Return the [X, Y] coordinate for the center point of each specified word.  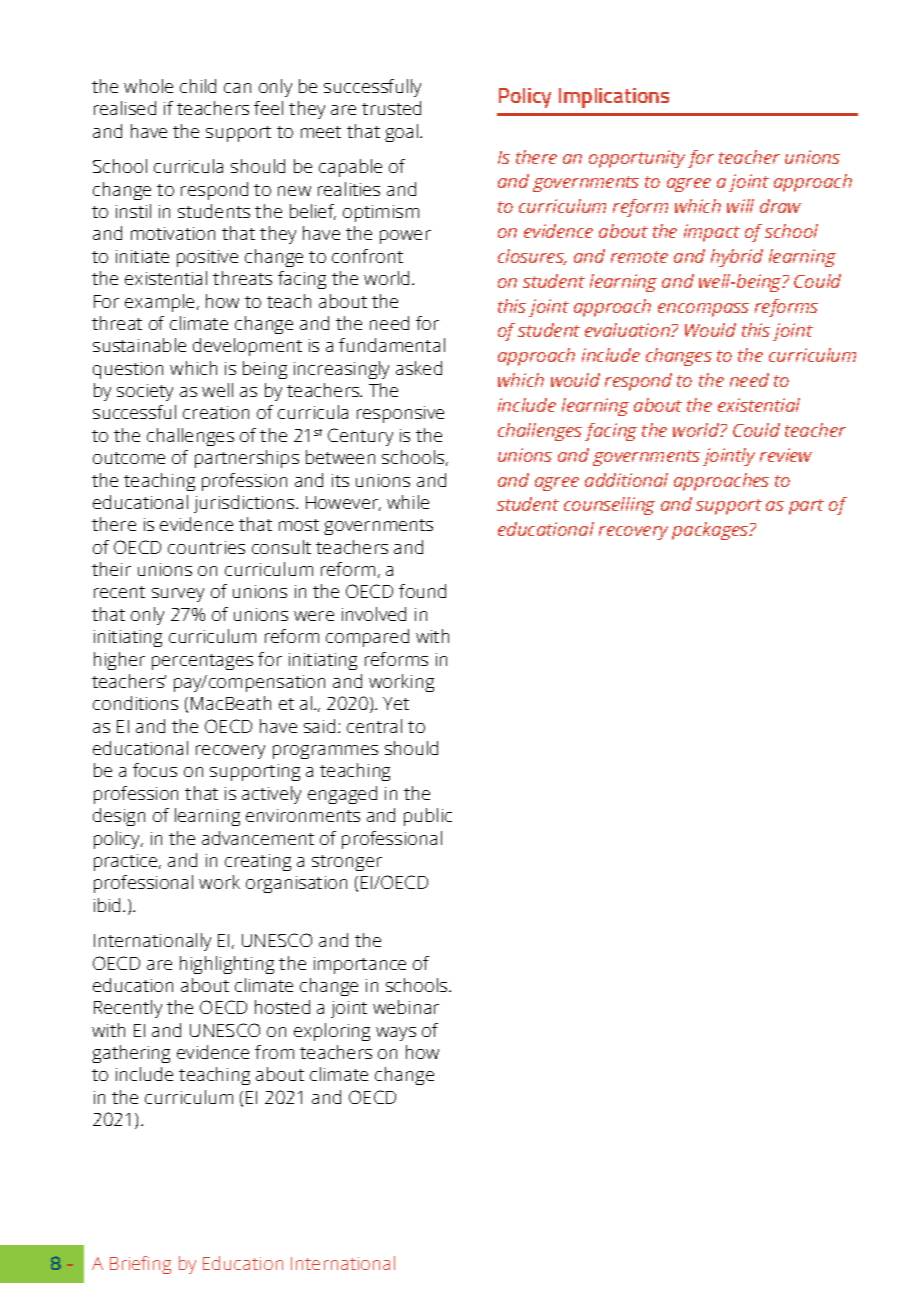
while [408, 502]
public [428, 817]
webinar [406, 1007]
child [198, 86]
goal [403, 133]
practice [127, 862]
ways [396, 1034]
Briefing [140, 1265]
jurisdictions [245, 504]
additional [626, 480]
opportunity [637, 159]
